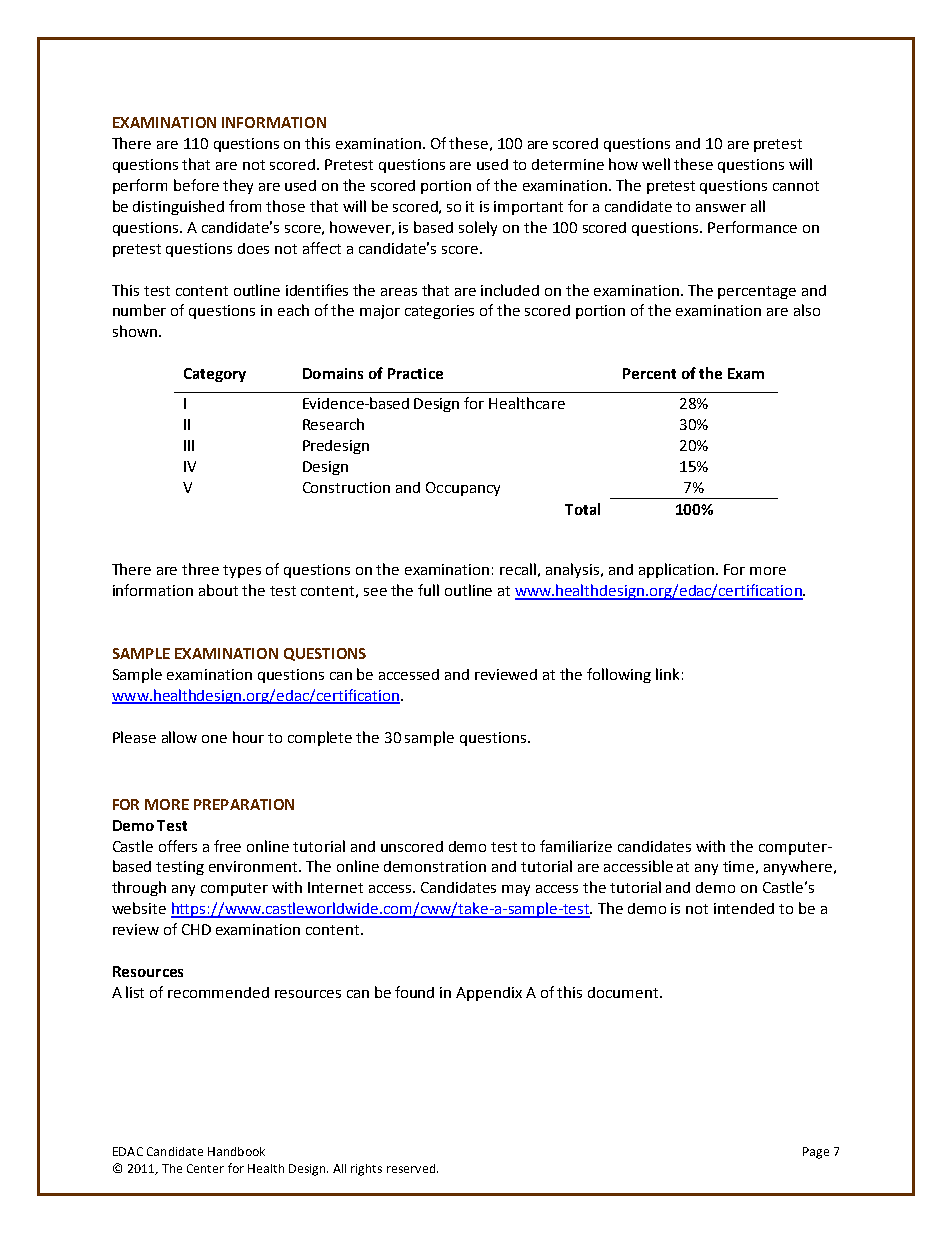 The height and width of the image is (1233, 952). I want to click on solely, so click(478, 228).
